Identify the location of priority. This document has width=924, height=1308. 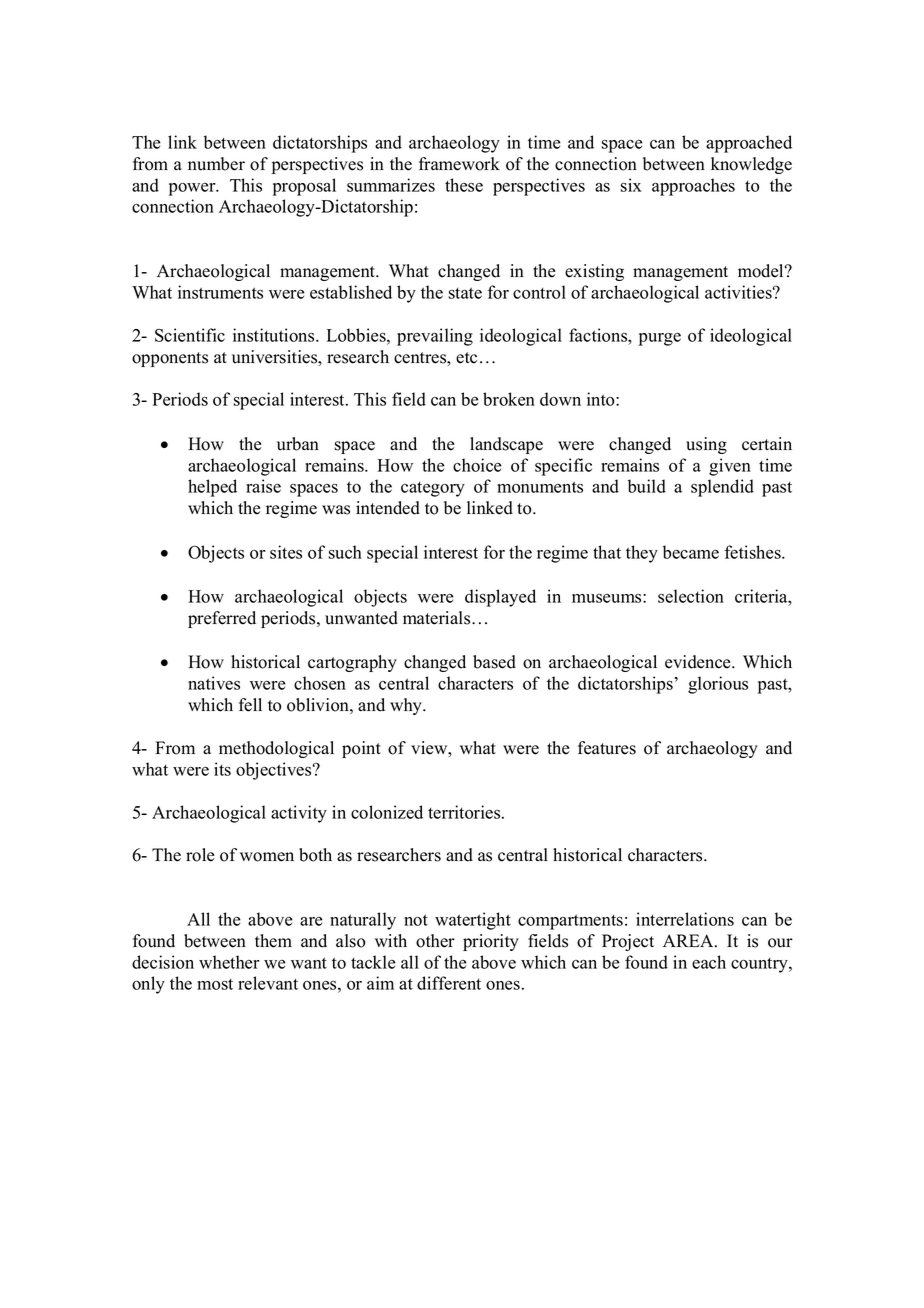
(491, 942).
